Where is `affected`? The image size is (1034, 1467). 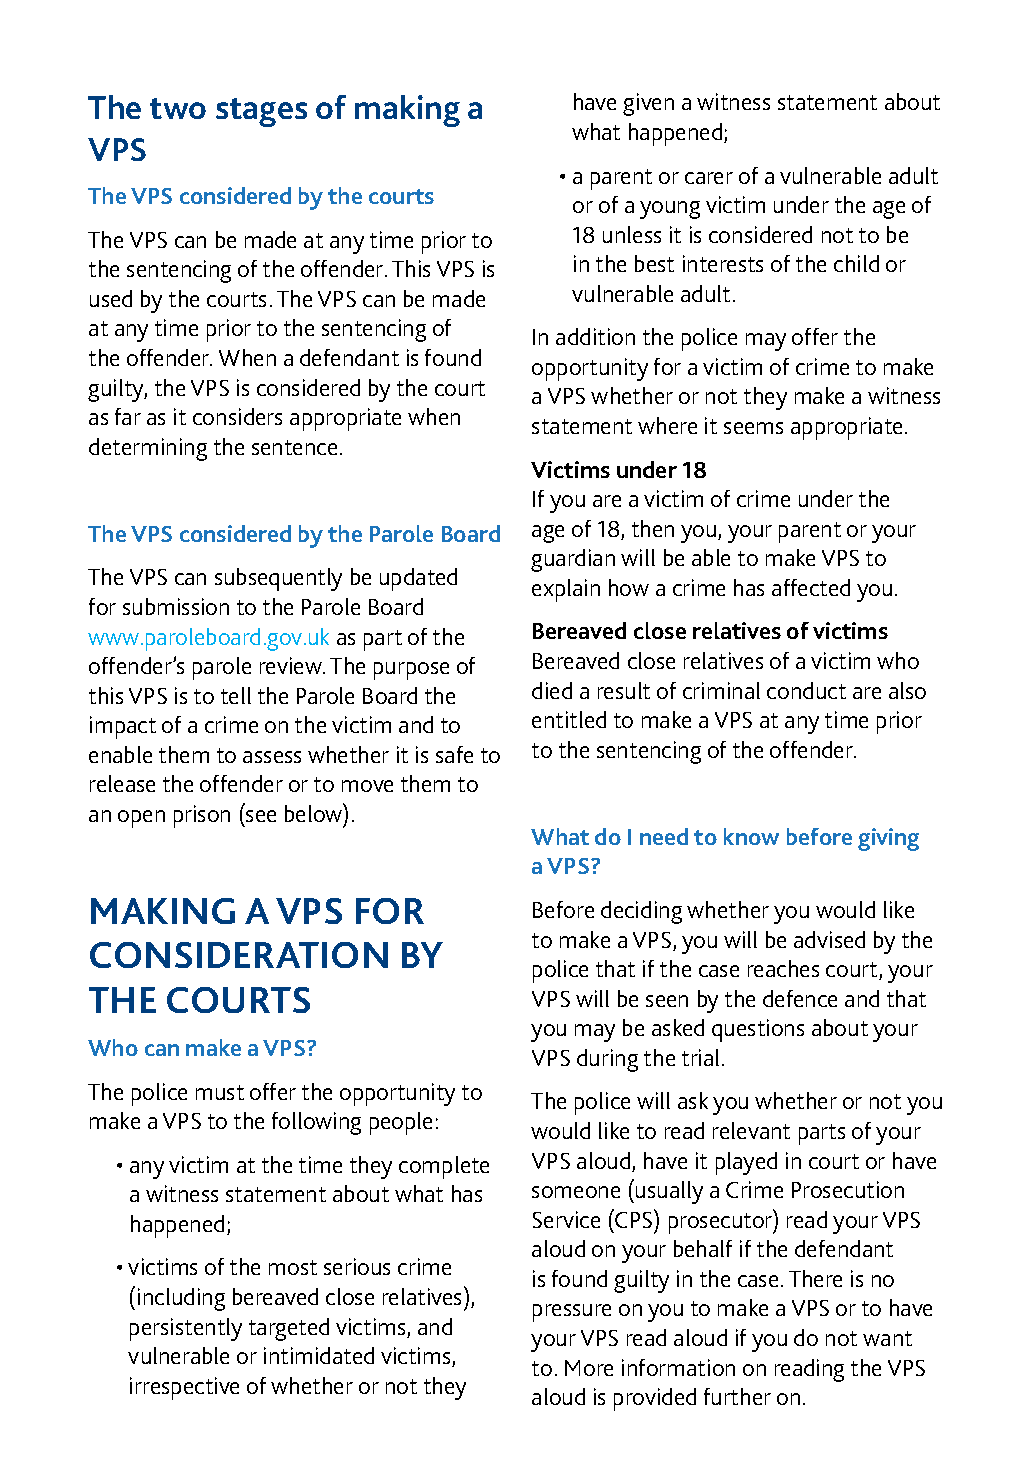 affected is located at coordinates (811, 587).
